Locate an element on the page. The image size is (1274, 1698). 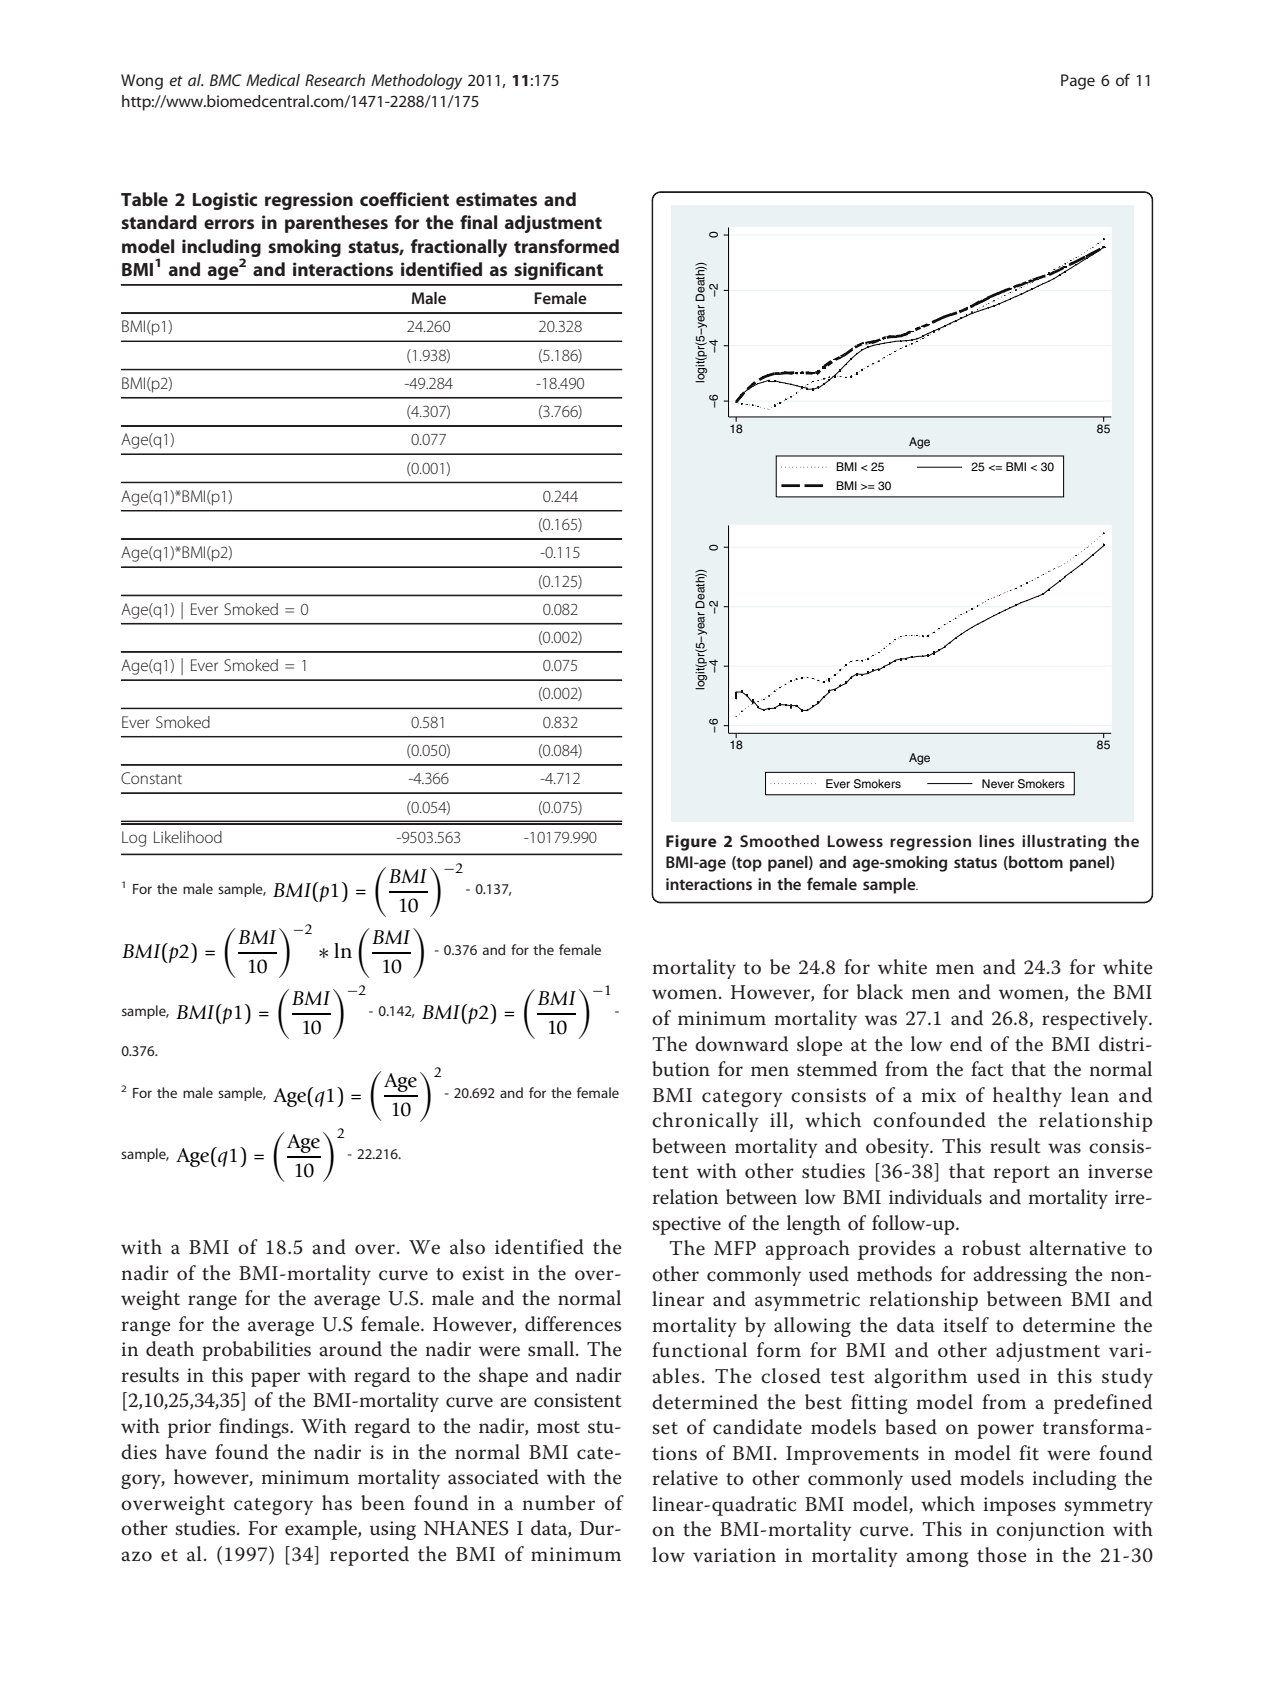
relative is located at coordinates (685, 1478).
